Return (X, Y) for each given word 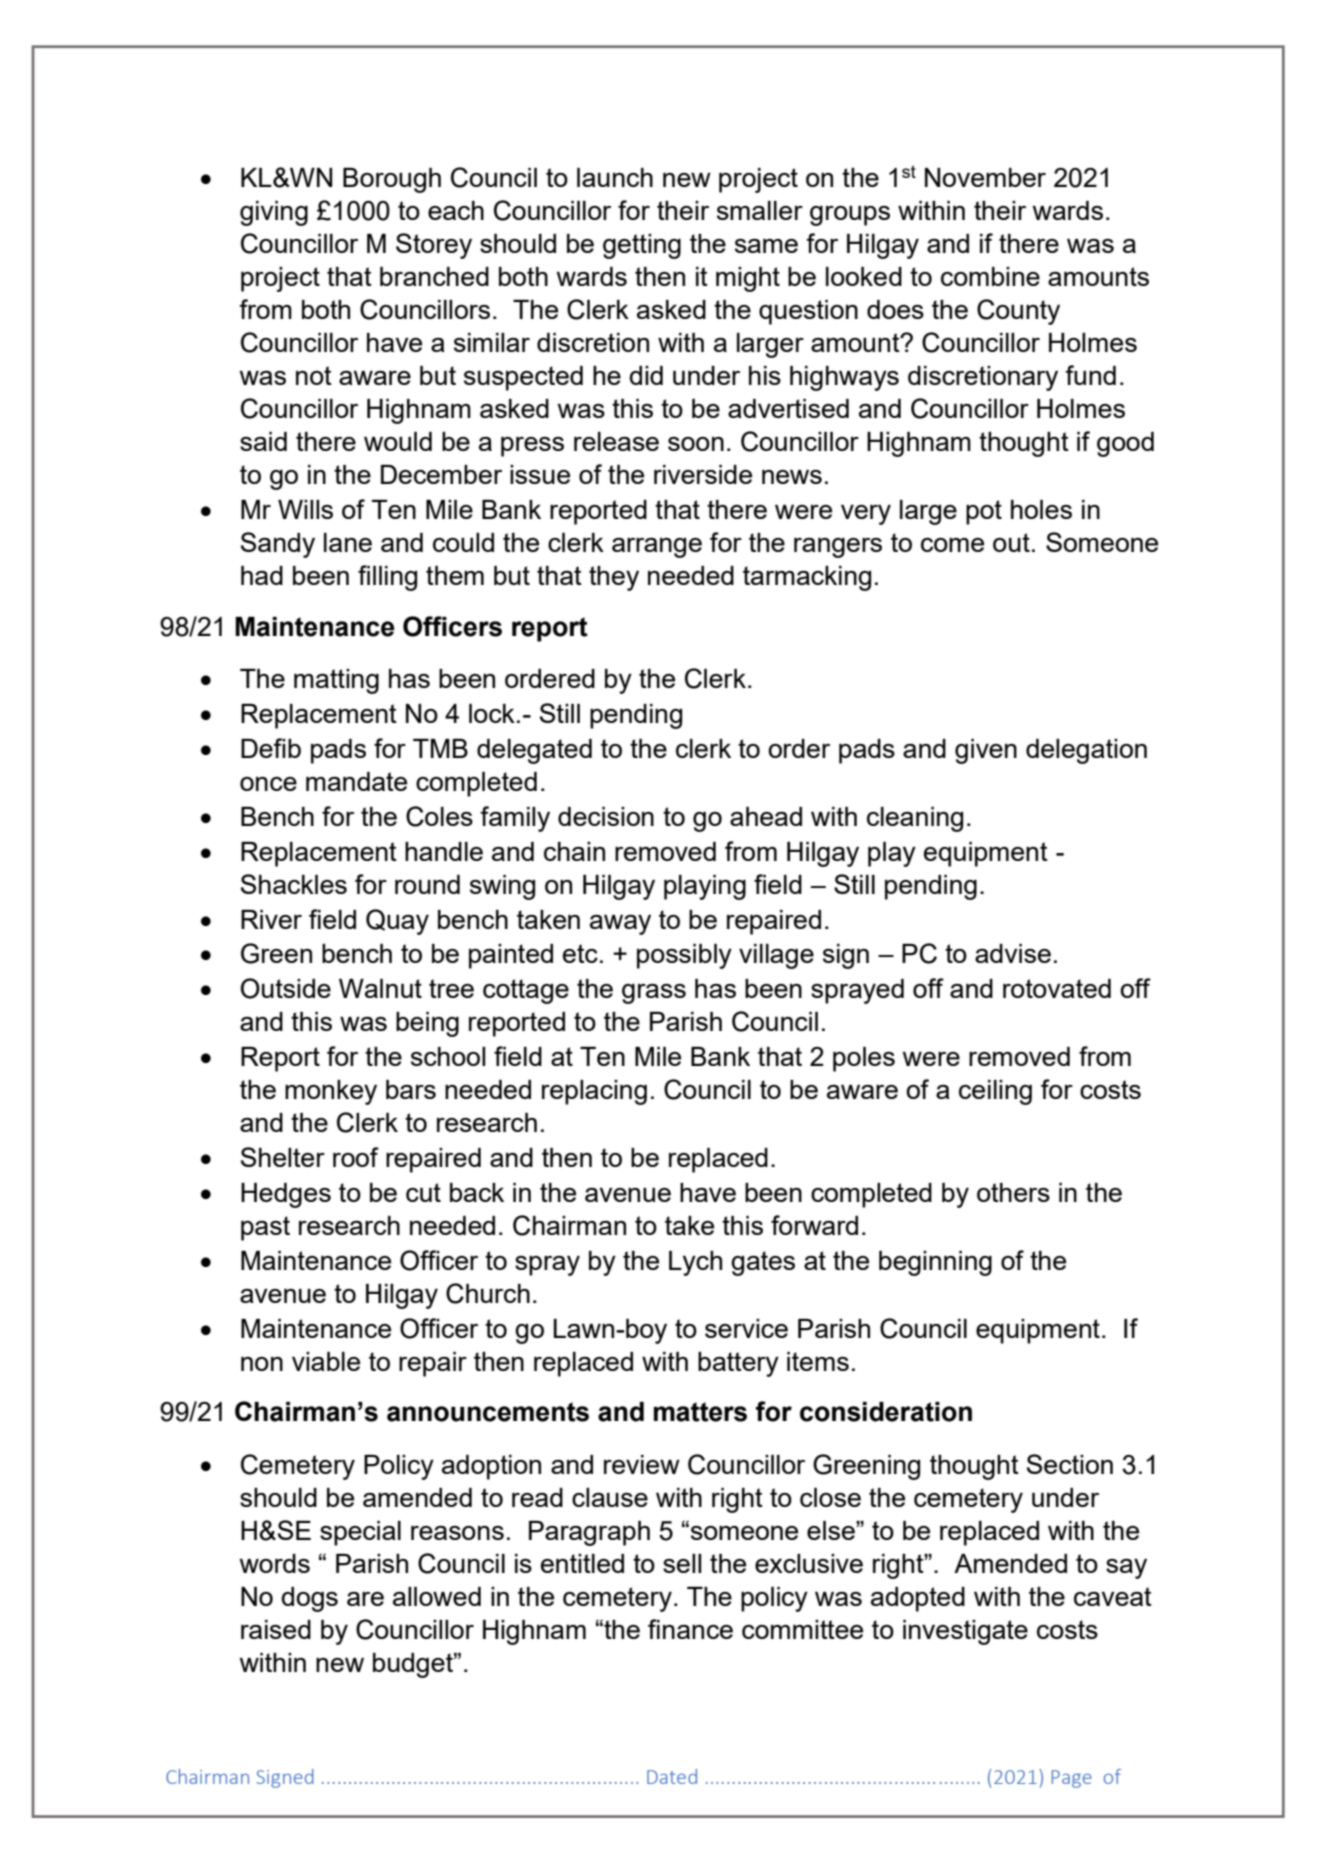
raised (276, 1629)
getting (642, 246)
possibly (684, 956)
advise (1013, 953)
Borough (392, 180)
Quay (397, 922)
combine (990, 276)
